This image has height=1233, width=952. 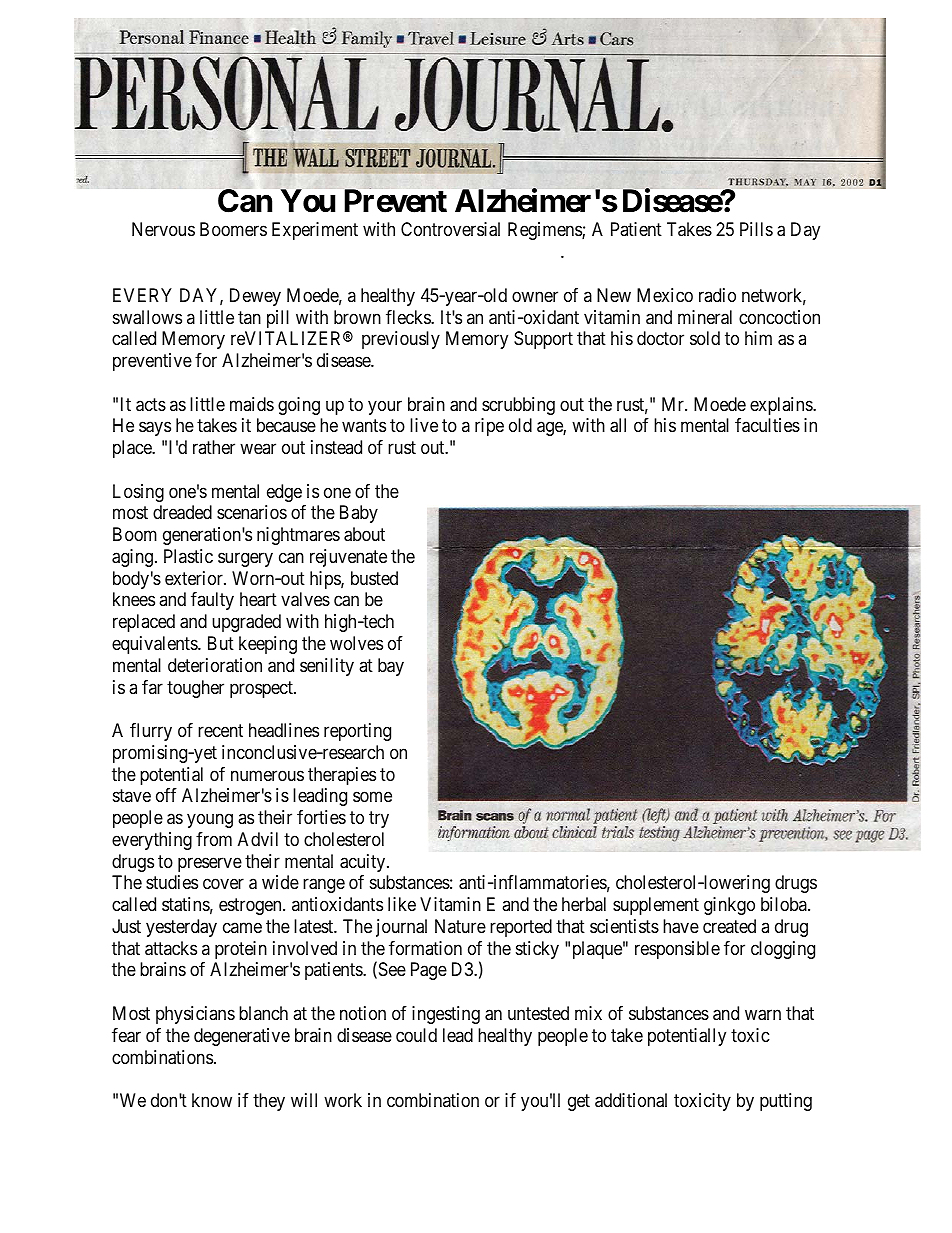 I want to click on additional, so click(x=631, y=1100).
